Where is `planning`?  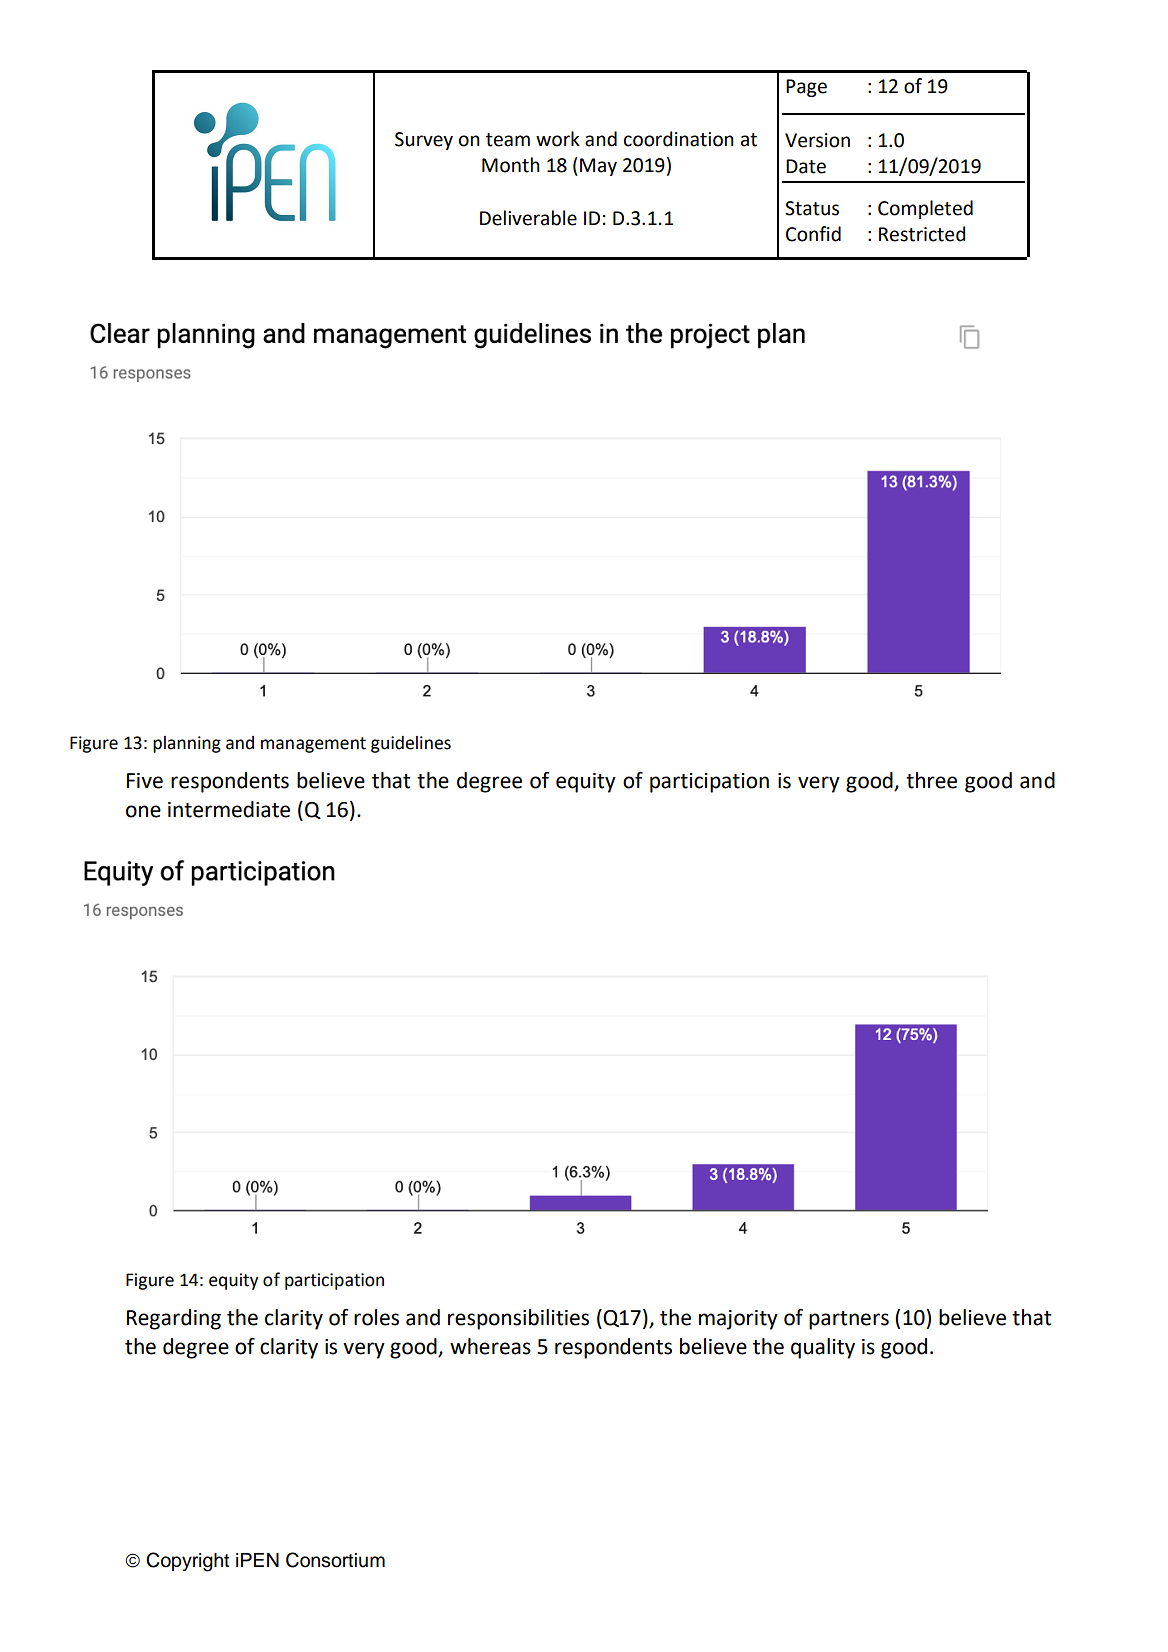 planning is located at coordinates (187, 744).
